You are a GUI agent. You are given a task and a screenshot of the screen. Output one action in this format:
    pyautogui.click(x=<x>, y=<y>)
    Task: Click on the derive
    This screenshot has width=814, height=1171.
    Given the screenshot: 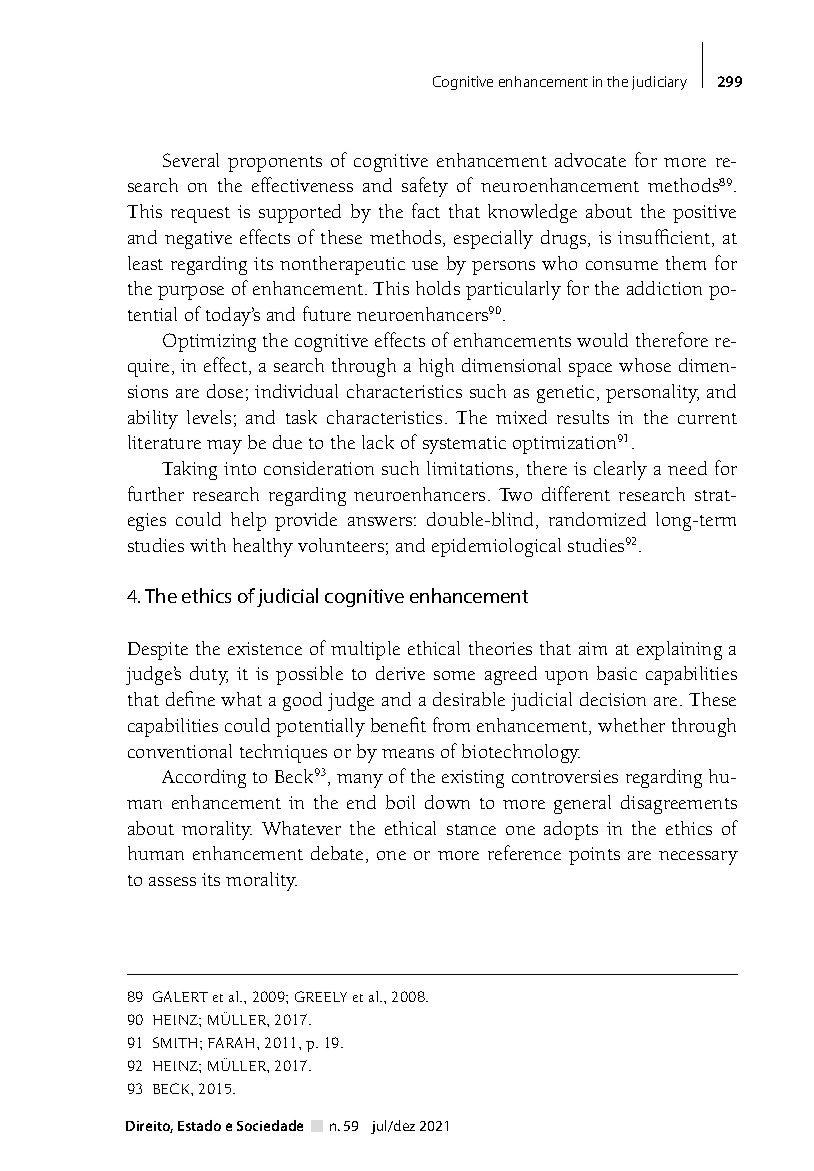 What is the action you would take?
    pyautogui.click(x=400, y=673)
